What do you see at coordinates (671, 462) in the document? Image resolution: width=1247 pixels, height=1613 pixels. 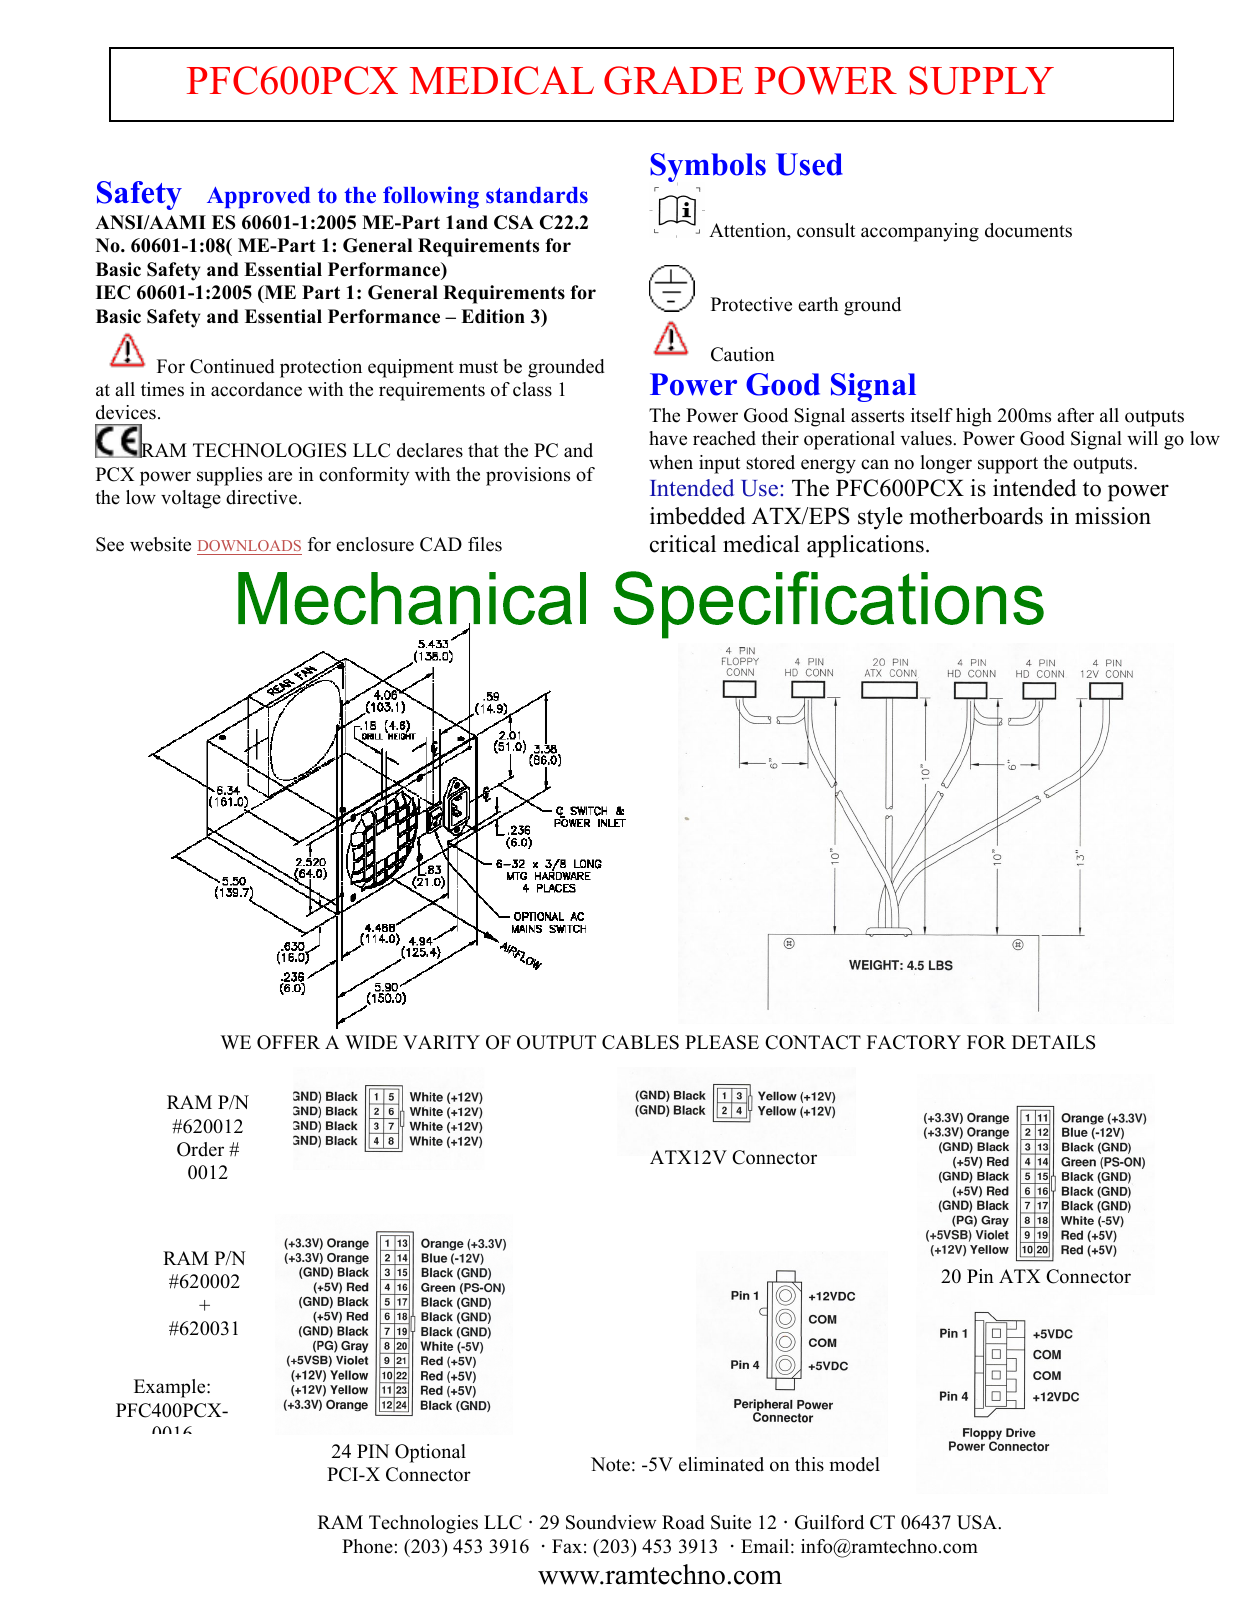 I see `when` at bounding box center [671, 462].
